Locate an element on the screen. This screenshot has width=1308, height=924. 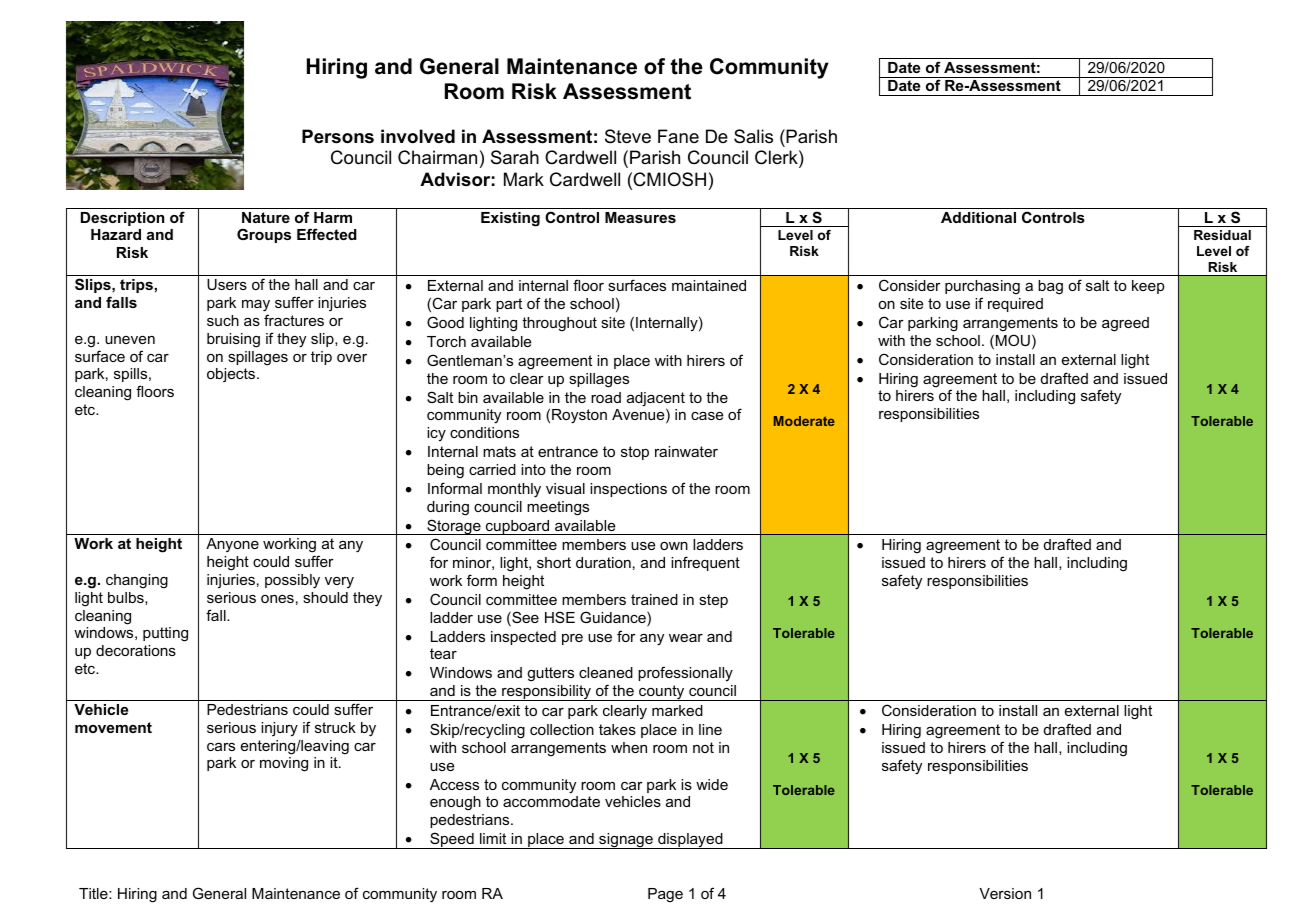
Additional is located at coordinates (978, 217).
